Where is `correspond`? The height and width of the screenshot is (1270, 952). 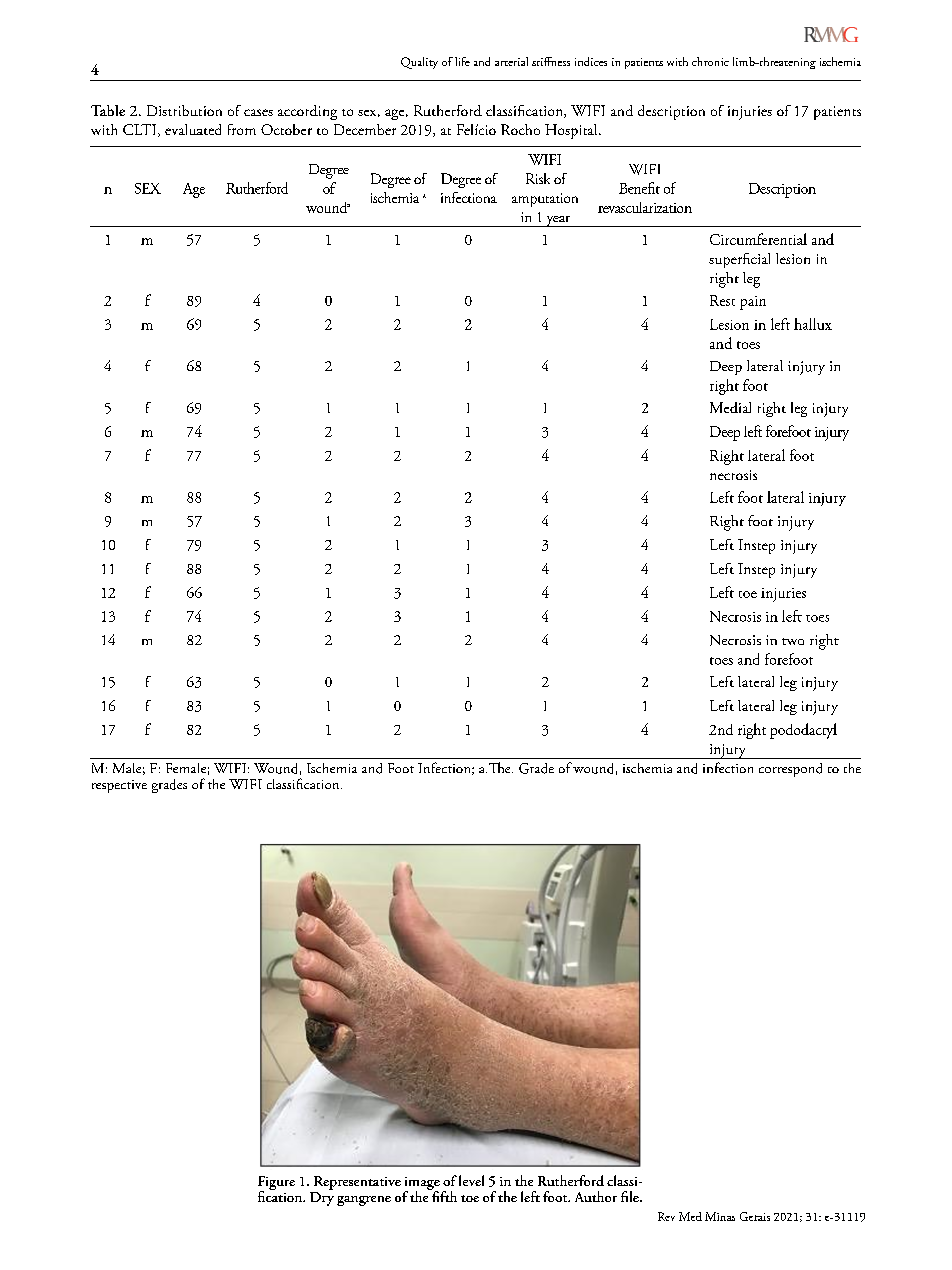
correspond is located at coordinates (790, 770).
